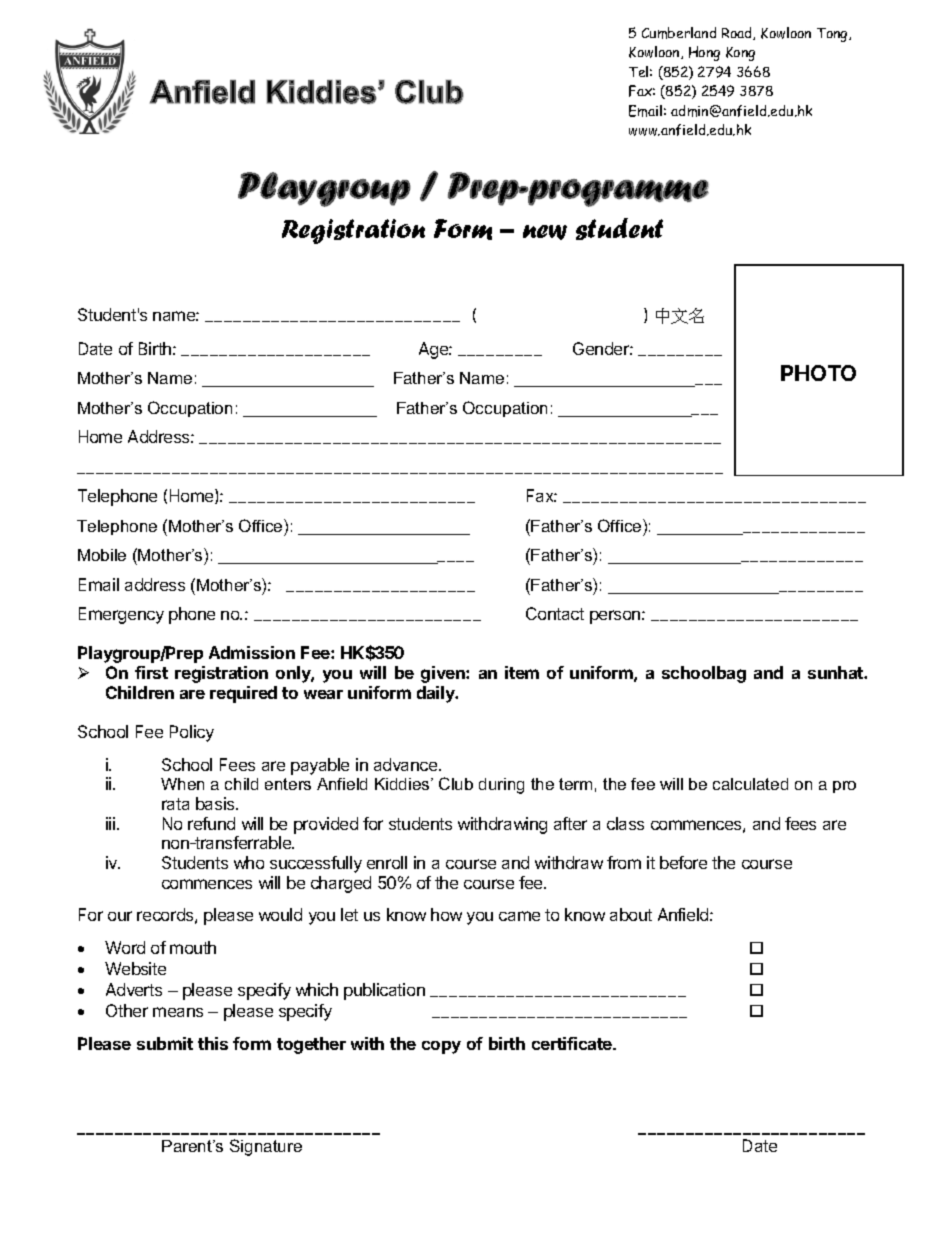  Describe the element at coordinates (434, 350) in the page. I see `Age` at that location.
